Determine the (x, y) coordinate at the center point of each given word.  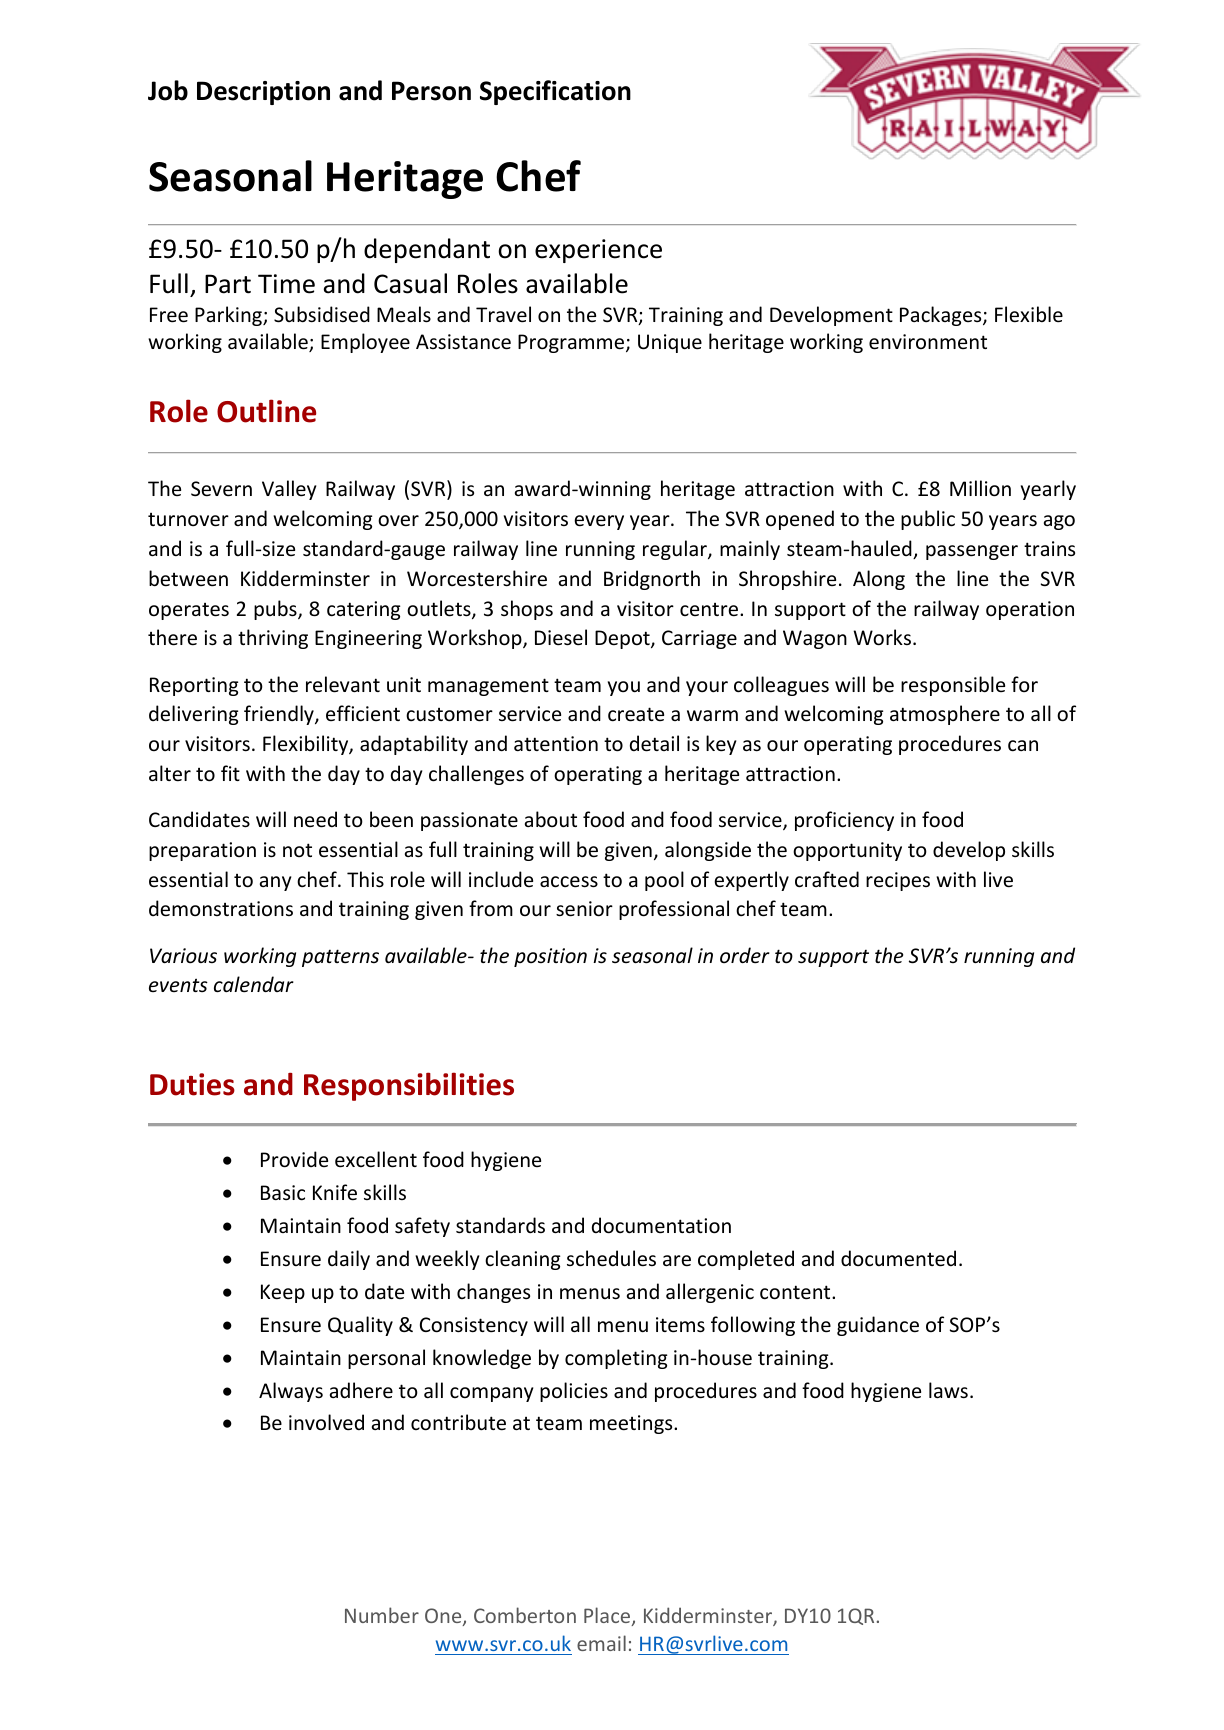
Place (608, 1616)
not (297, 850)
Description (263, 93)
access (569, 882)
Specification (555, 92)
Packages (942, 316)
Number (382, 1615)
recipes (898, 881)
